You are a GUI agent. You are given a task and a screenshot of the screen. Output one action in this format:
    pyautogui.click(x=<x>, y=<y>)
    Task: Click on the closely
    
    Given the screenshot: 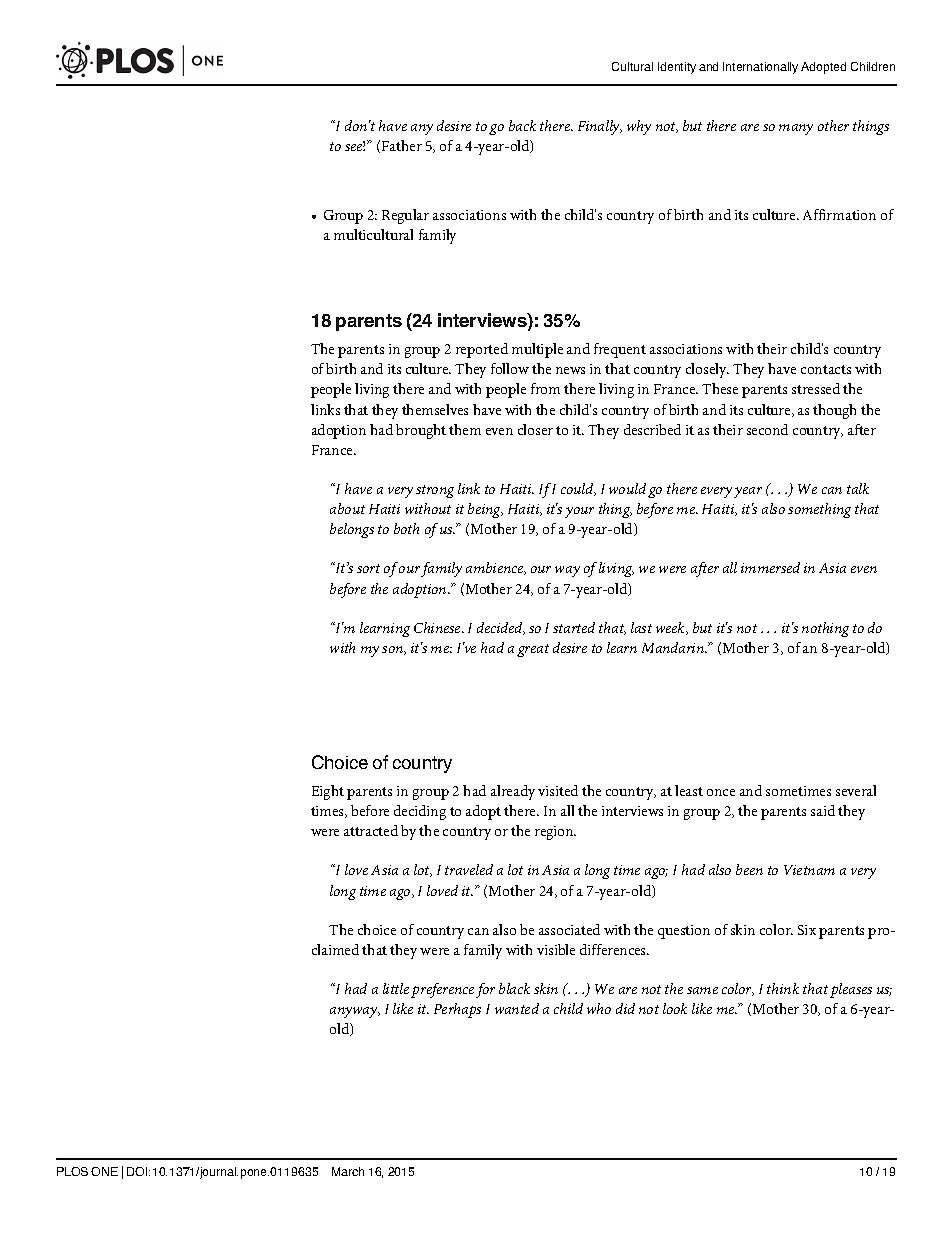 What is the action you would take?
    pyautogui.click(x=707, y=370)
